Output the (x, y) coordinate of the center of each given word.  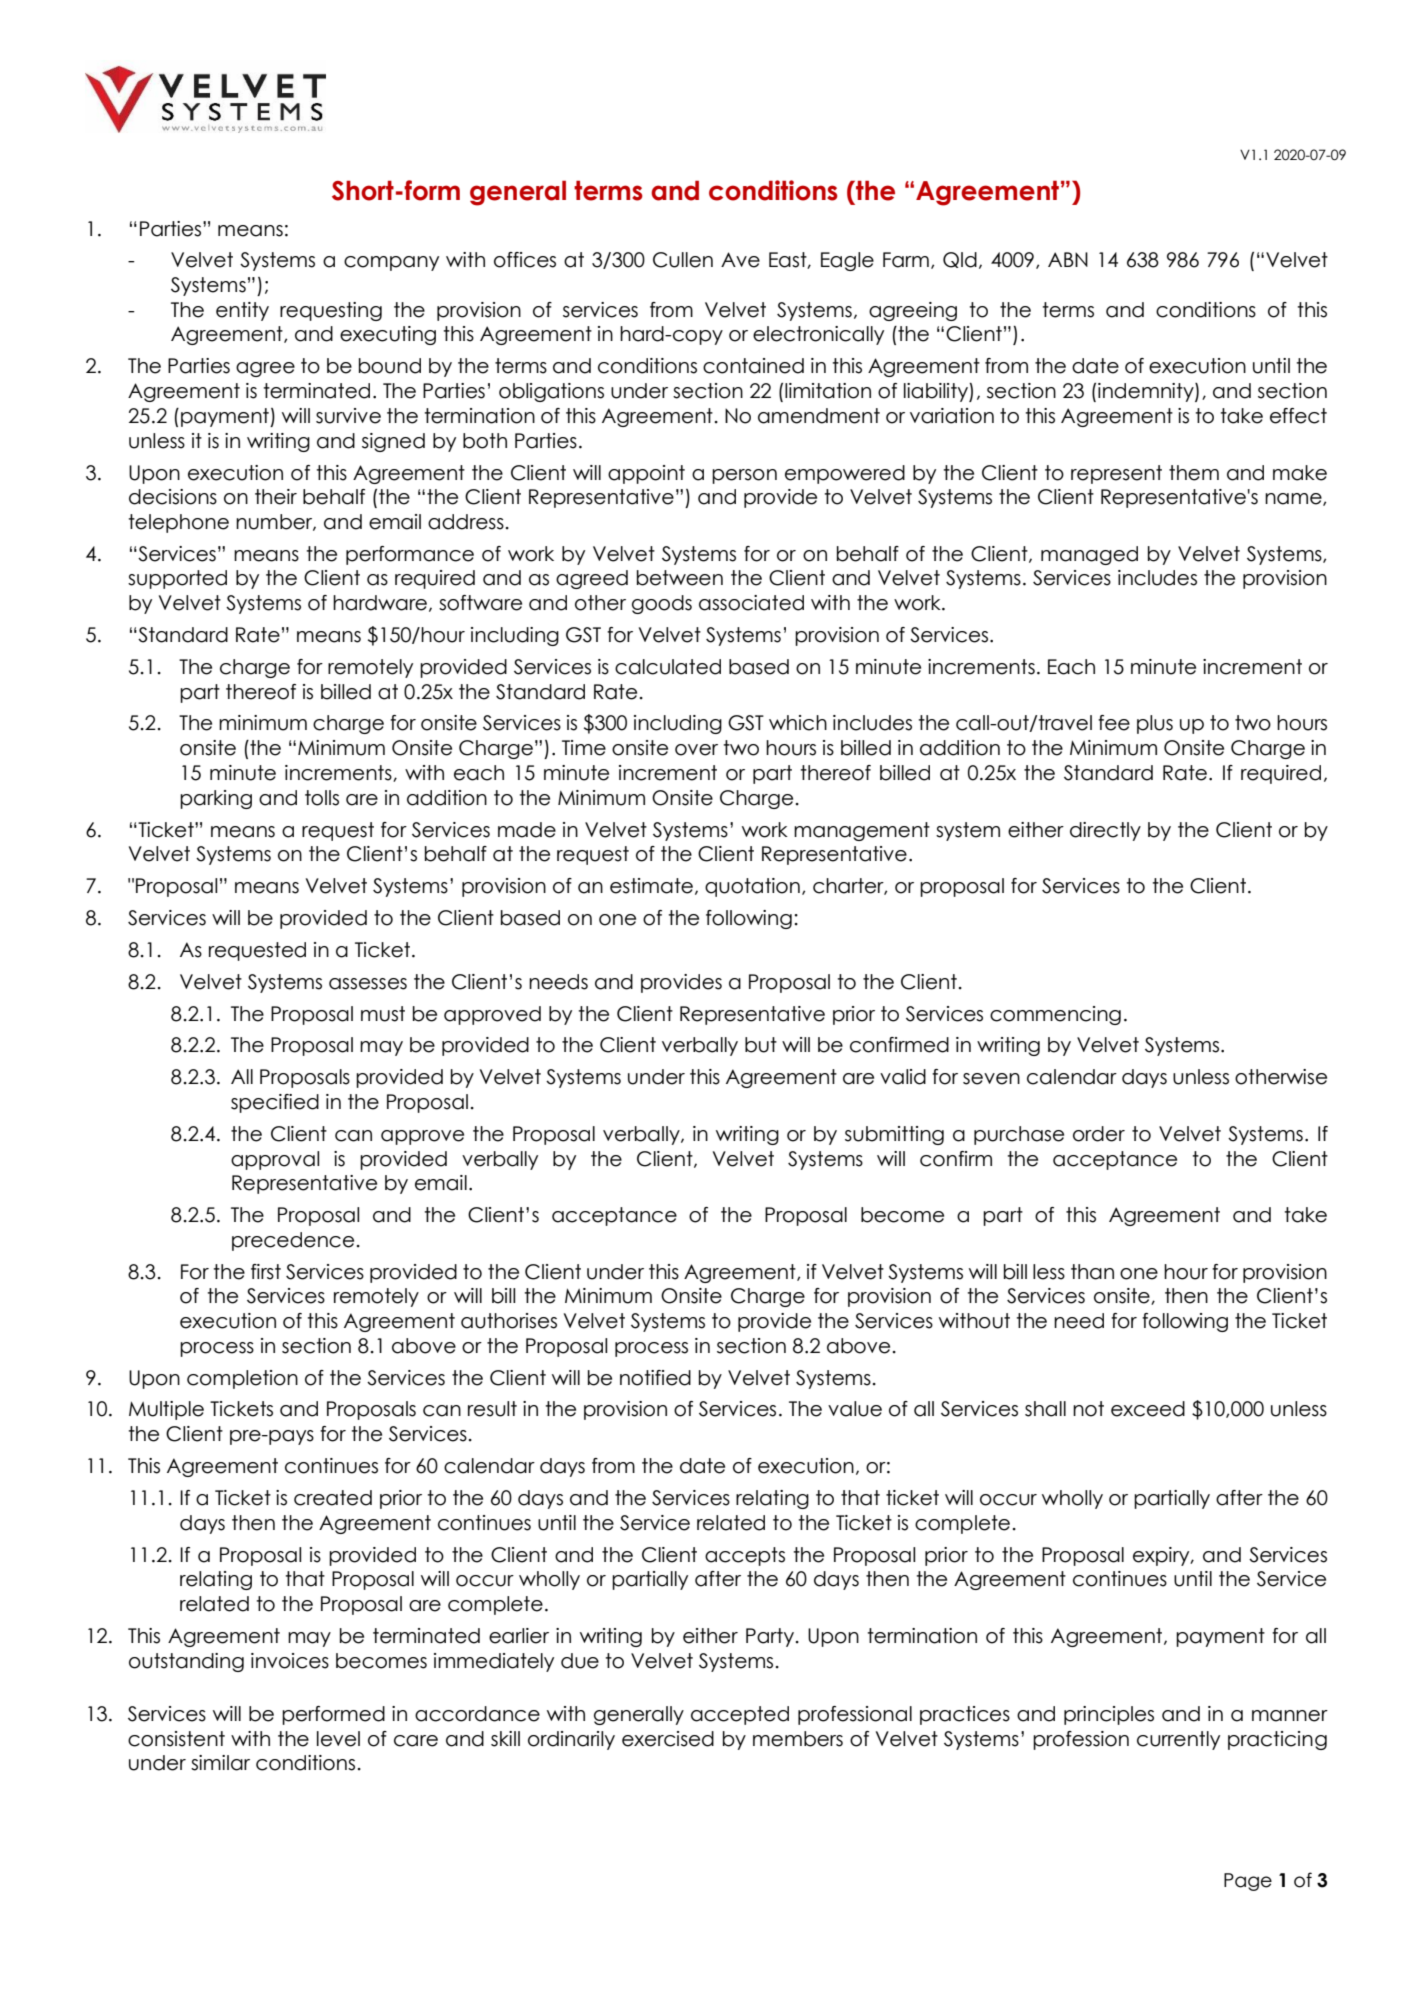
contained (753, 366)
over (696, 750)
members (798, 1739)
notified (655, 1378)
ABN (1068, 259)
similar (220, 1763)
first (266, 1272)
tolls (322, 798)
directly (1105, 831)
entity (242, 311)
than (1092, 1272)
